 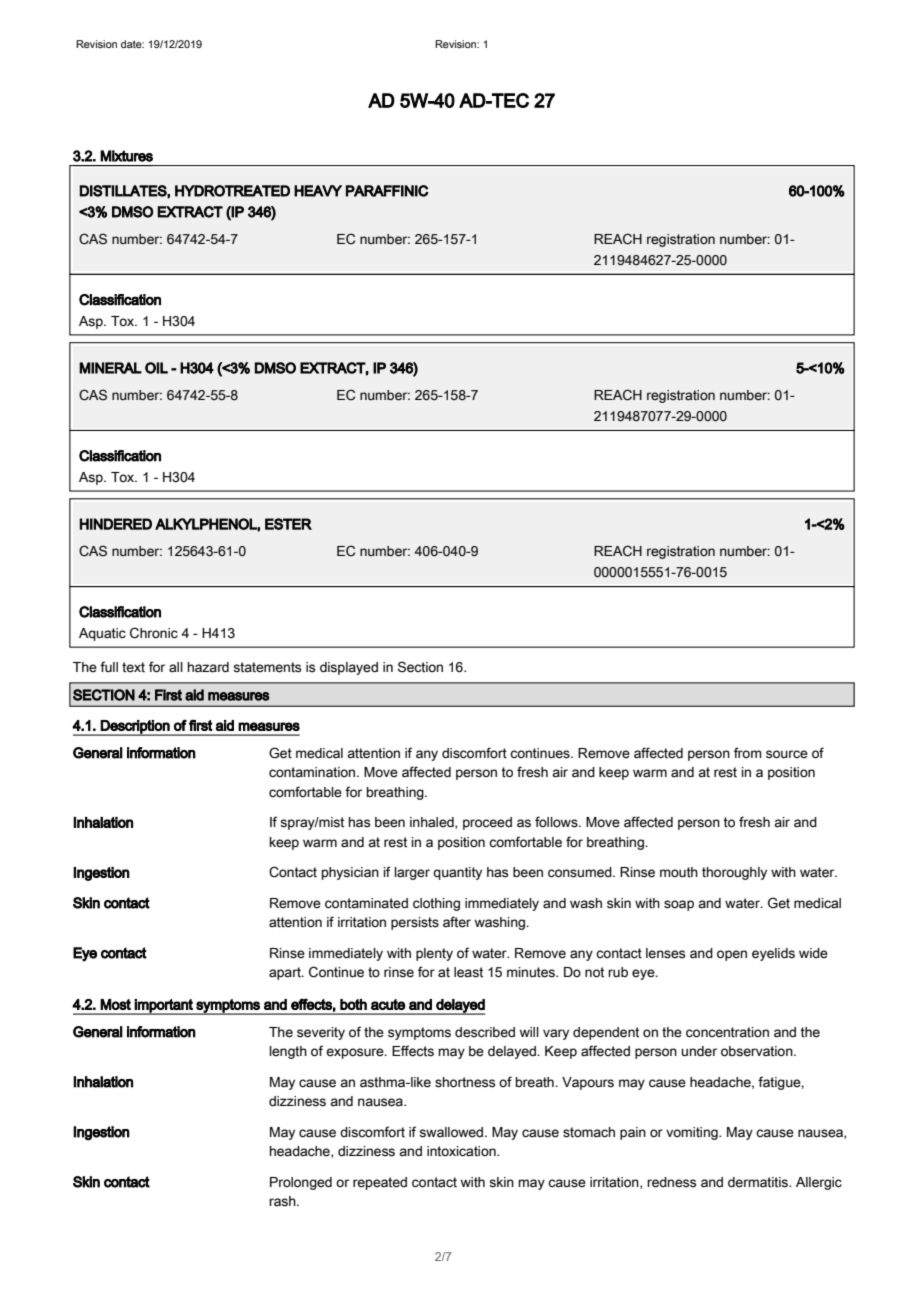 I want to click on after, so click(x=457, y=922).
